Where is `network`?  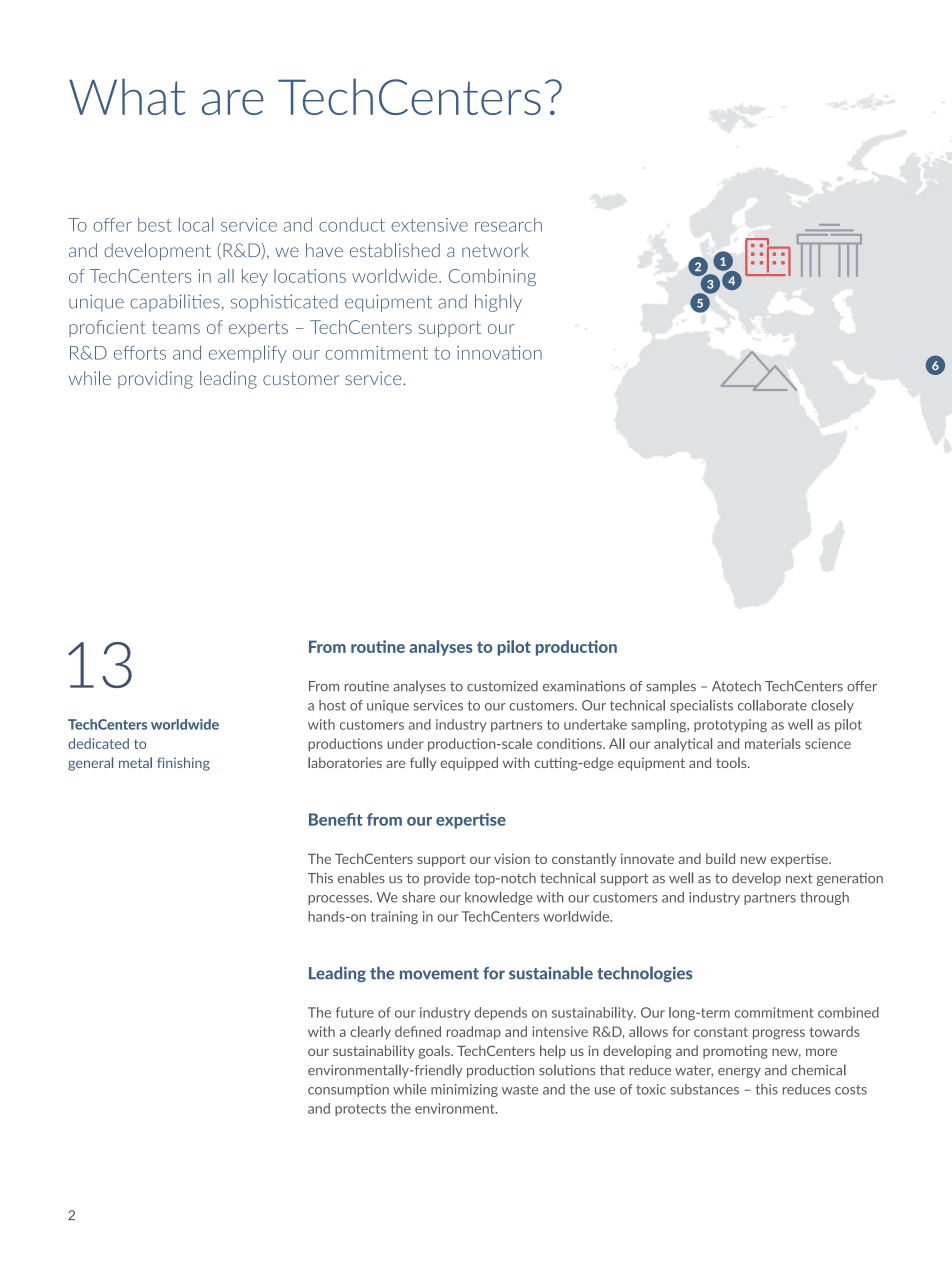 network is located at coordinates (495, 250).
